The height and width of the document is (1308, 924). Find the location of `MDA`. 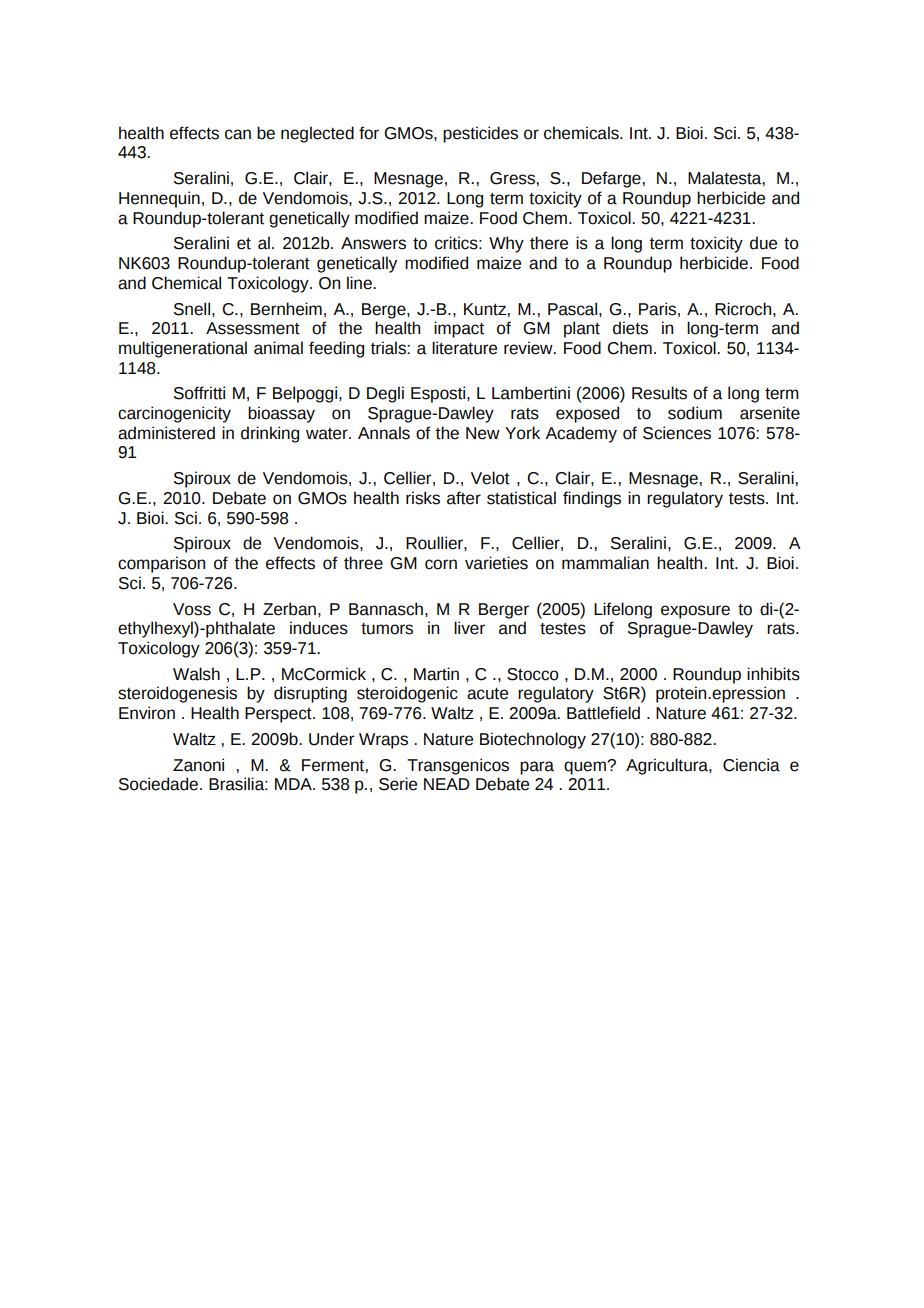

MDA is located at coordinates (294, 784).
